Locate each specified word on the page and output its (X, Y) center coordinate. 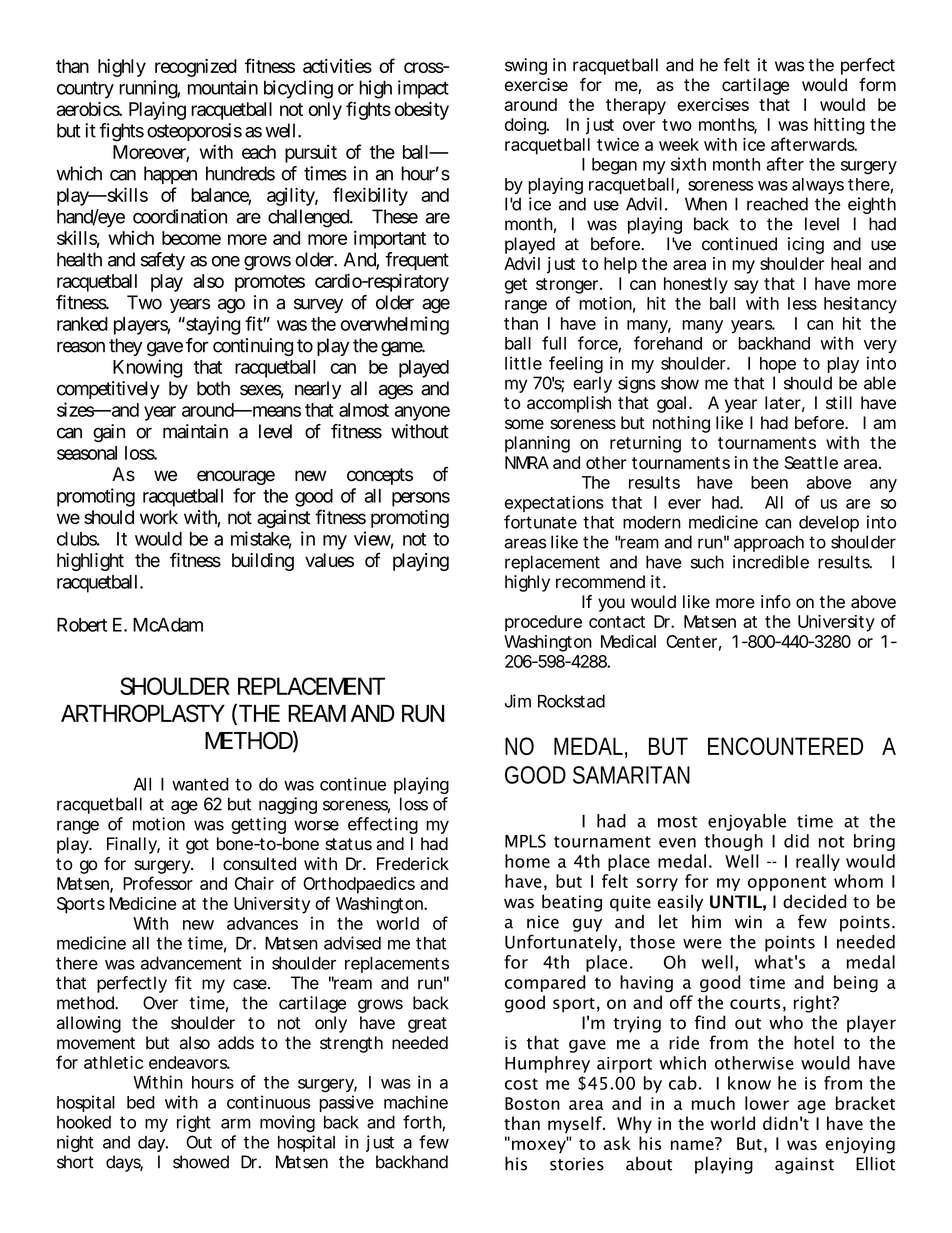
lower (767, 1103)
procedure (543, 623)
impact (423, 89)
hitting (839, 126)
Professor (158, 883)
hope (778, 365)
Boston (532, 1103)
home (527, 861)
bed (141, 1102)
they (125, 347)
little (523, 363)
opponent (787, 883)
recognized (196, 68)
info (776, 602)
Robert (82, 625)
